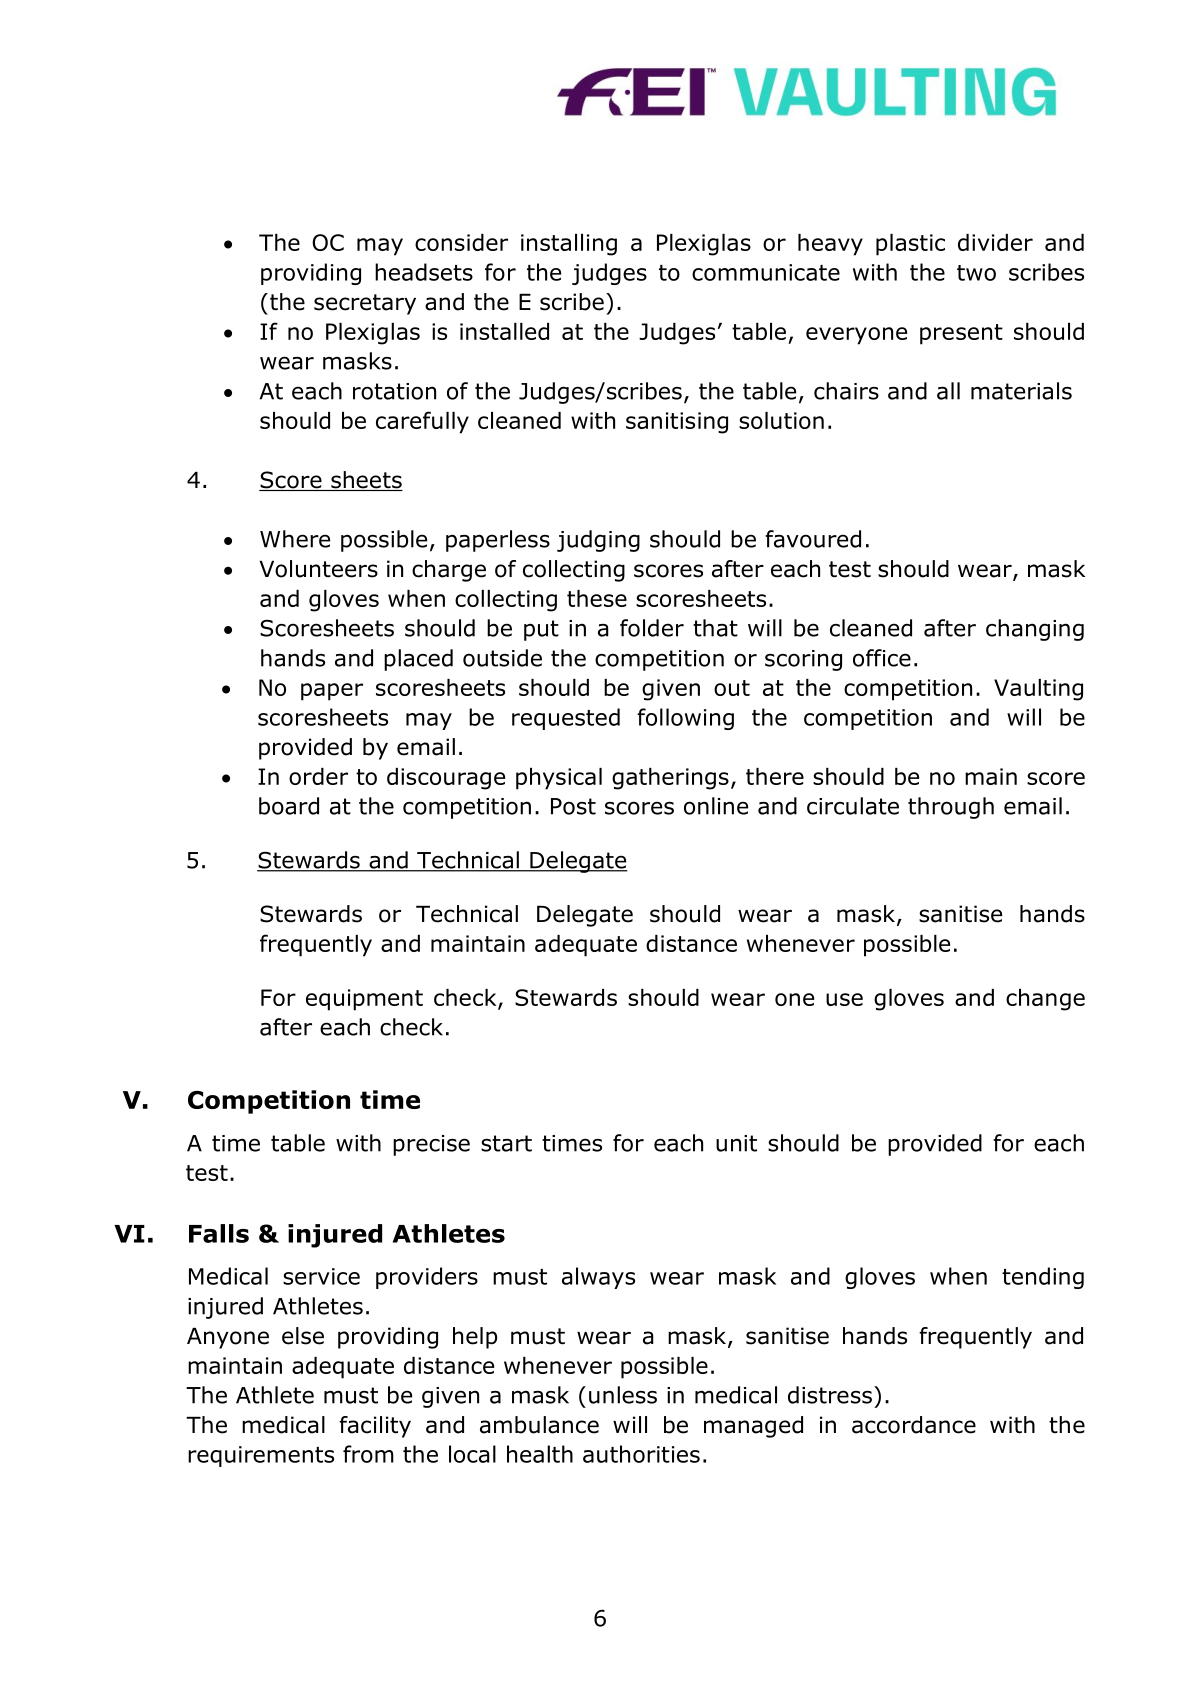 The height and width of the screenshot is (1698, 1200). Describe the element at coordinates (976, 273) in the screenshot. I see `two` at that location.
